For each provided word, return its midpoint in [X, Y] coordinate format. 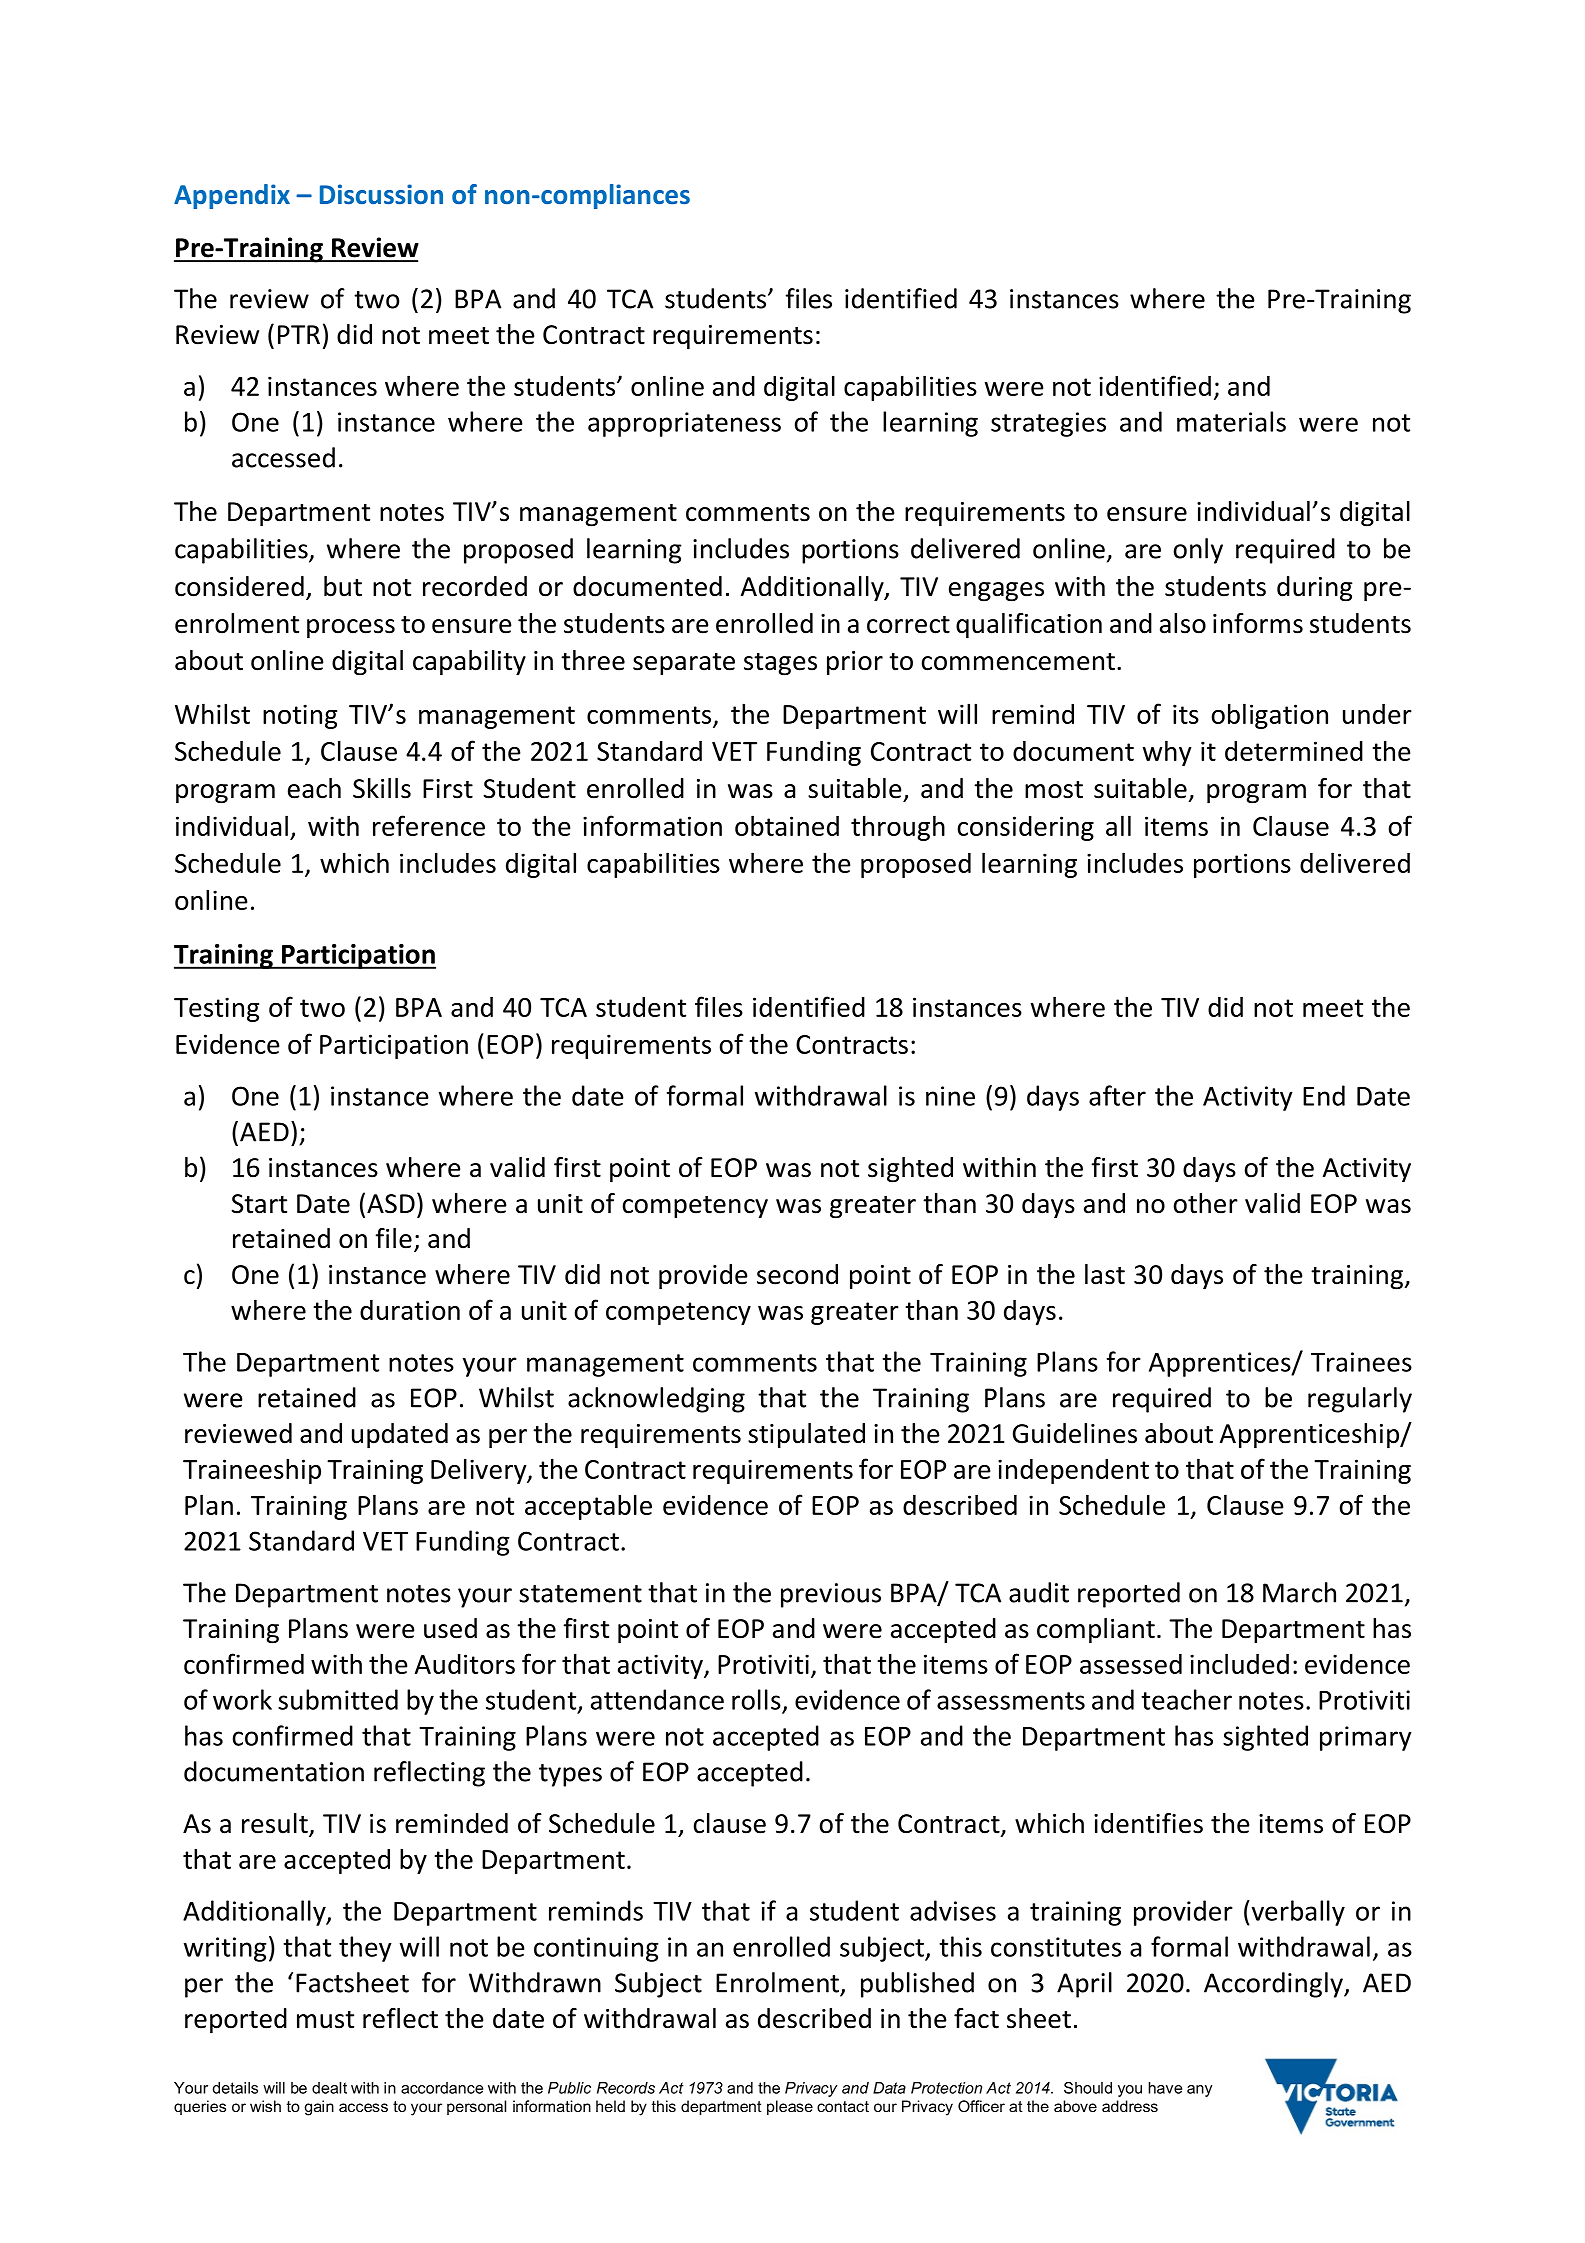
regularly [1360, 1400]
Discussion [381, 194]
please [790, 2107]
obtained [787, 825]
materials [1231, 421]
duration [410, 1310]
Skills [382, 788]
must [325, 2020]
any [1199, 2091]
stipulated [806, 1436]
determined [1294, 751]
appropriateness [684, 424]
